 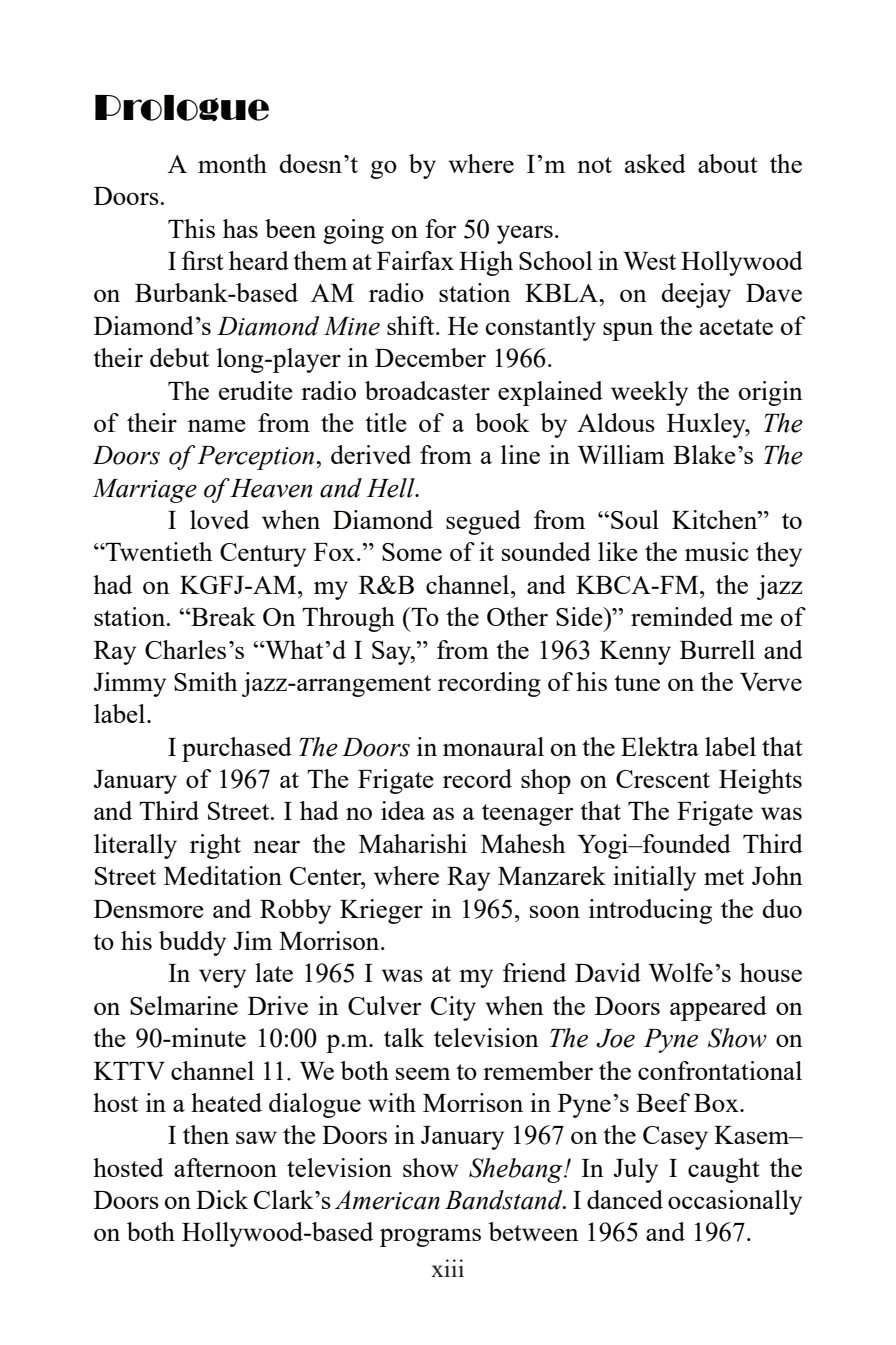 What do you see at coordinates (441, 228) in the screenshot?
I see `for` at bounding box center [441, 228].
